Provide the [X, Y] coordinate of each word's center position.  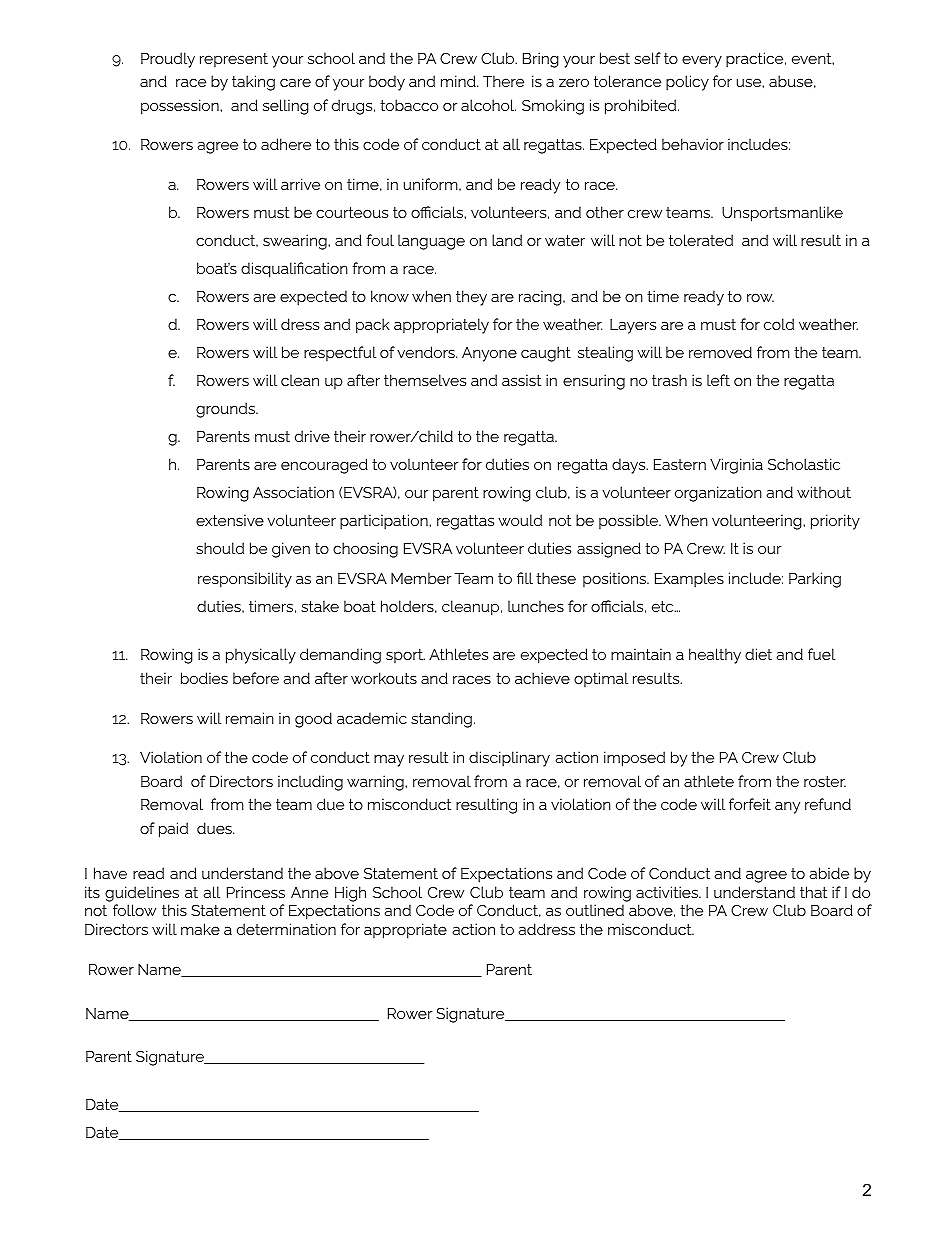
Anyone [489, 354]
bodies [204, 678]
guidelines [142, 894]
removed [720, 352]
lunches [536, 606]
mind [459, 81]
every [702, 61]
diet [758, 654]
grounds [226, 410]
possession [181, 107]
